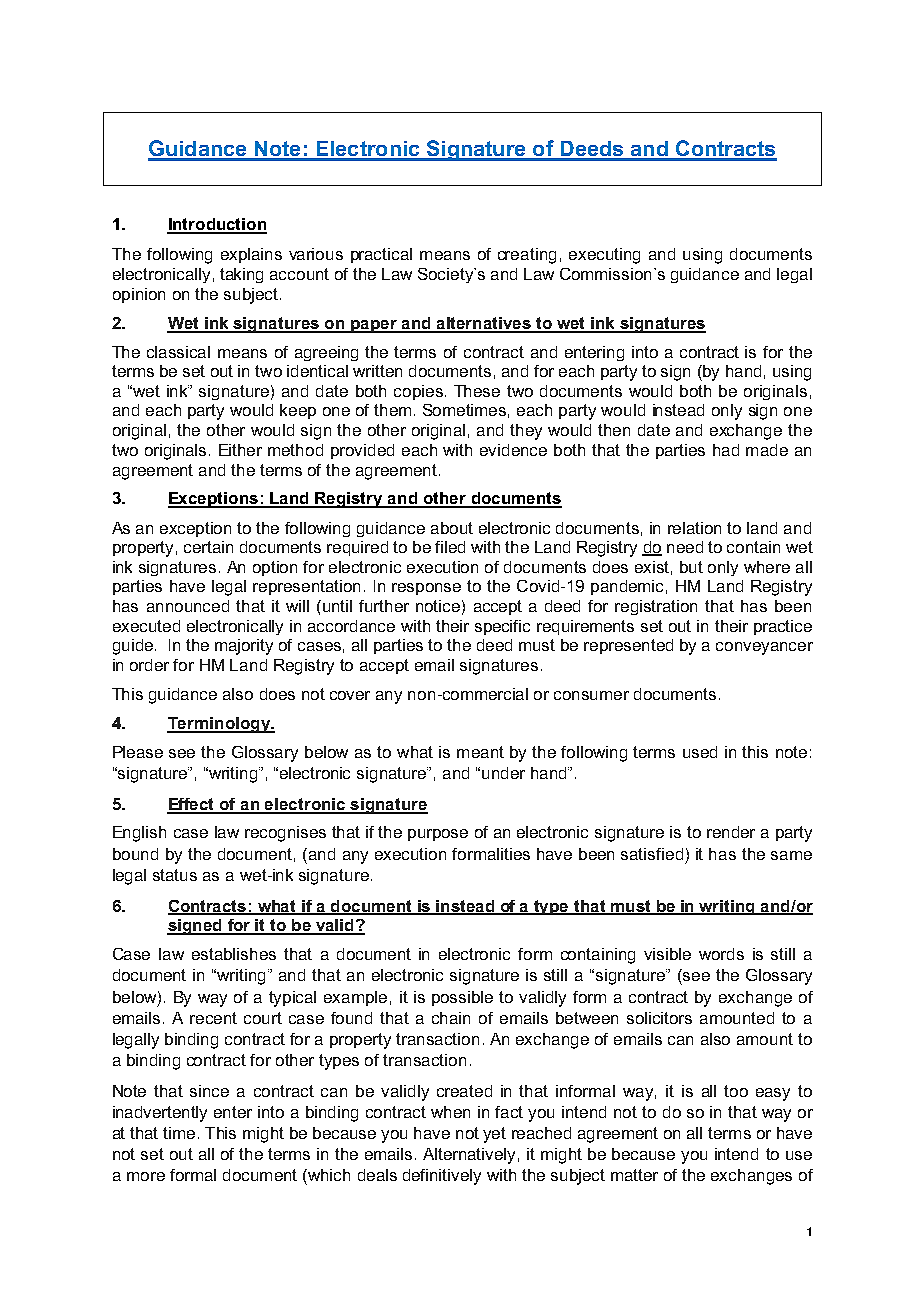  What do you see at coordinates (450, 547) in the screenshot?
I see `filed` at bounding box center [450, 547].
